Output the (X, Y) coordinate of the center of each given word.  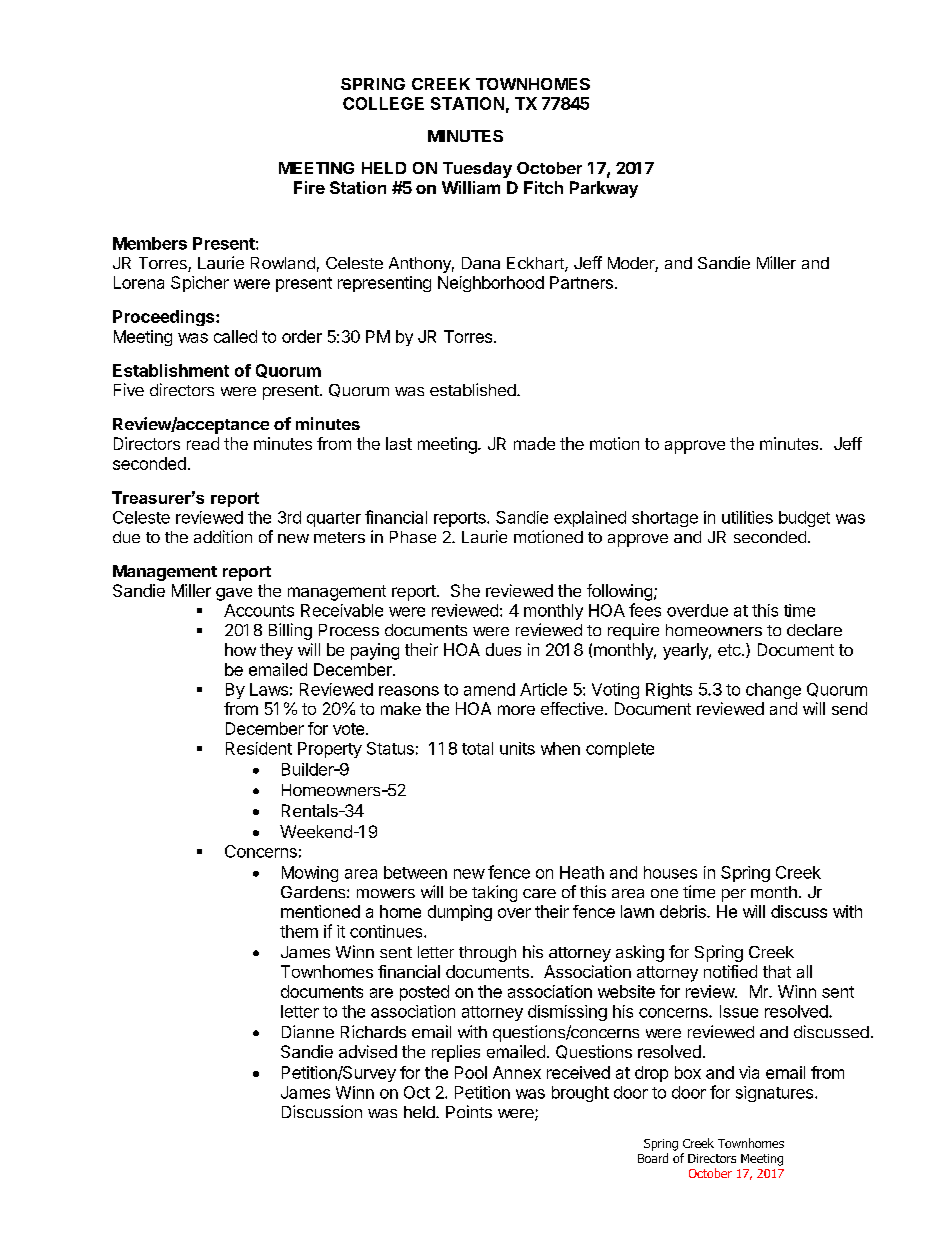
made (534, 443)
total (477, 748)
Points (469, 1111)
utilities (747, 517)
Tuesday (477, 170)
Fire (309, 187)
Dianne (308, 1031)
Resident (259, 748)
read (203, 443)
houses (670, 872)
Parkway (604, 189)
